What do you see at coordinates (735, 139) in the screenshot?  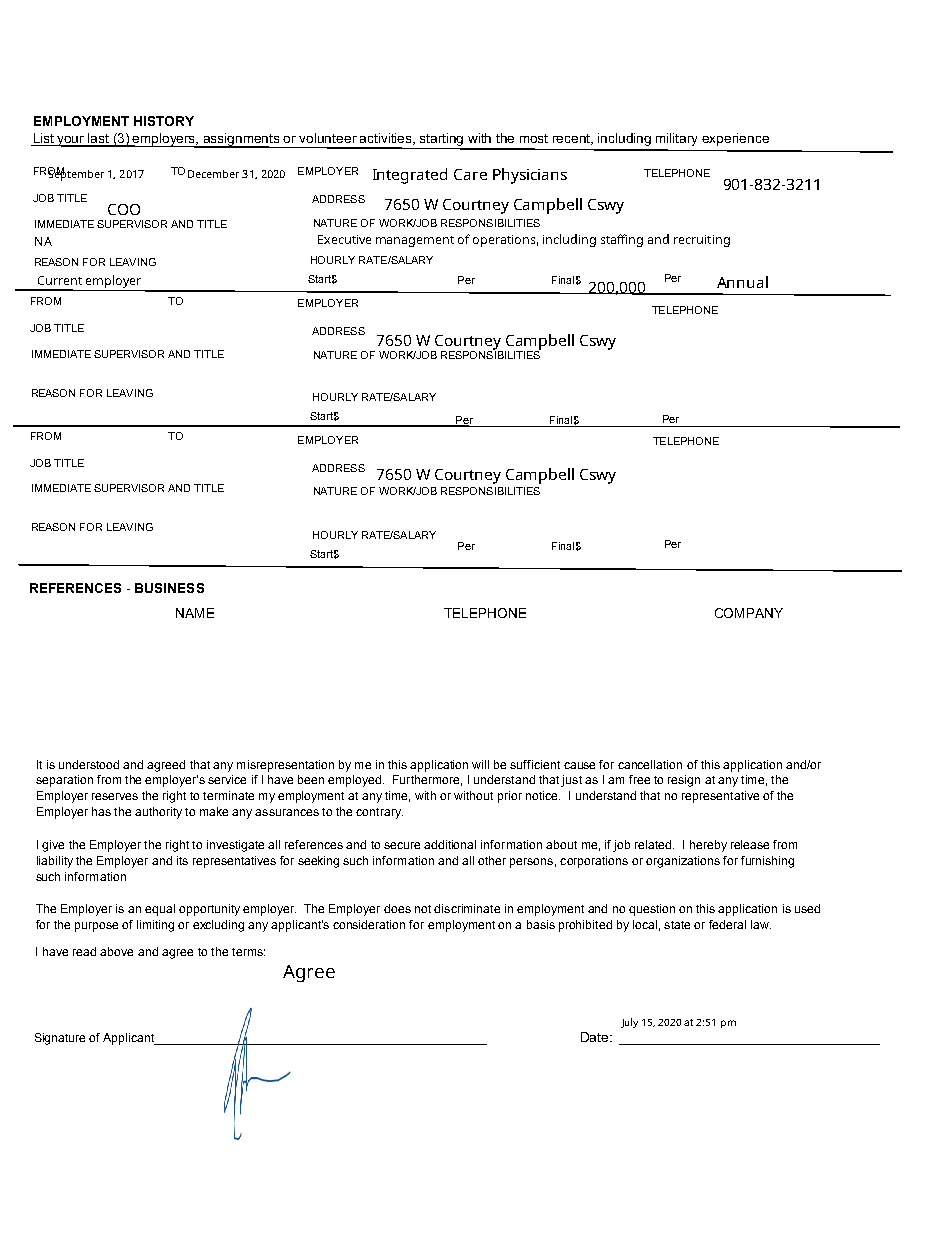 I see `experience` at bounding box center [735, 139].
